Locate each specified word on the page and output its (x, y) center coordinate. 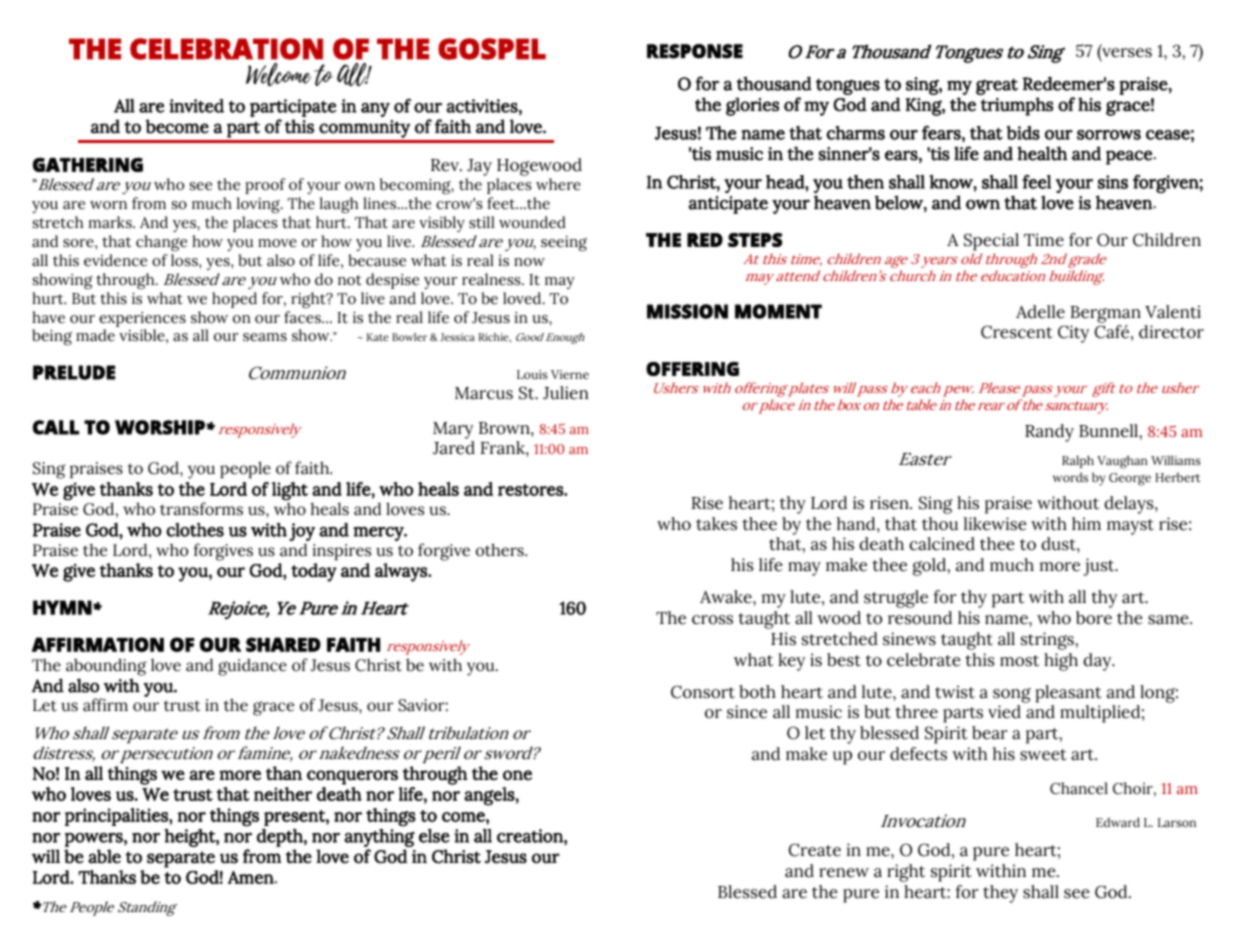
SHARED (283, 644)
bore (1094, 618)
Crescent (1017, 332)
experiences (142, 319)
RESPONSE (695, 51)
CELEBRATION (226, 49)
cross (712, 620)
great (997, 86)
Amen (252, 877)
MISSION (687, 311)
